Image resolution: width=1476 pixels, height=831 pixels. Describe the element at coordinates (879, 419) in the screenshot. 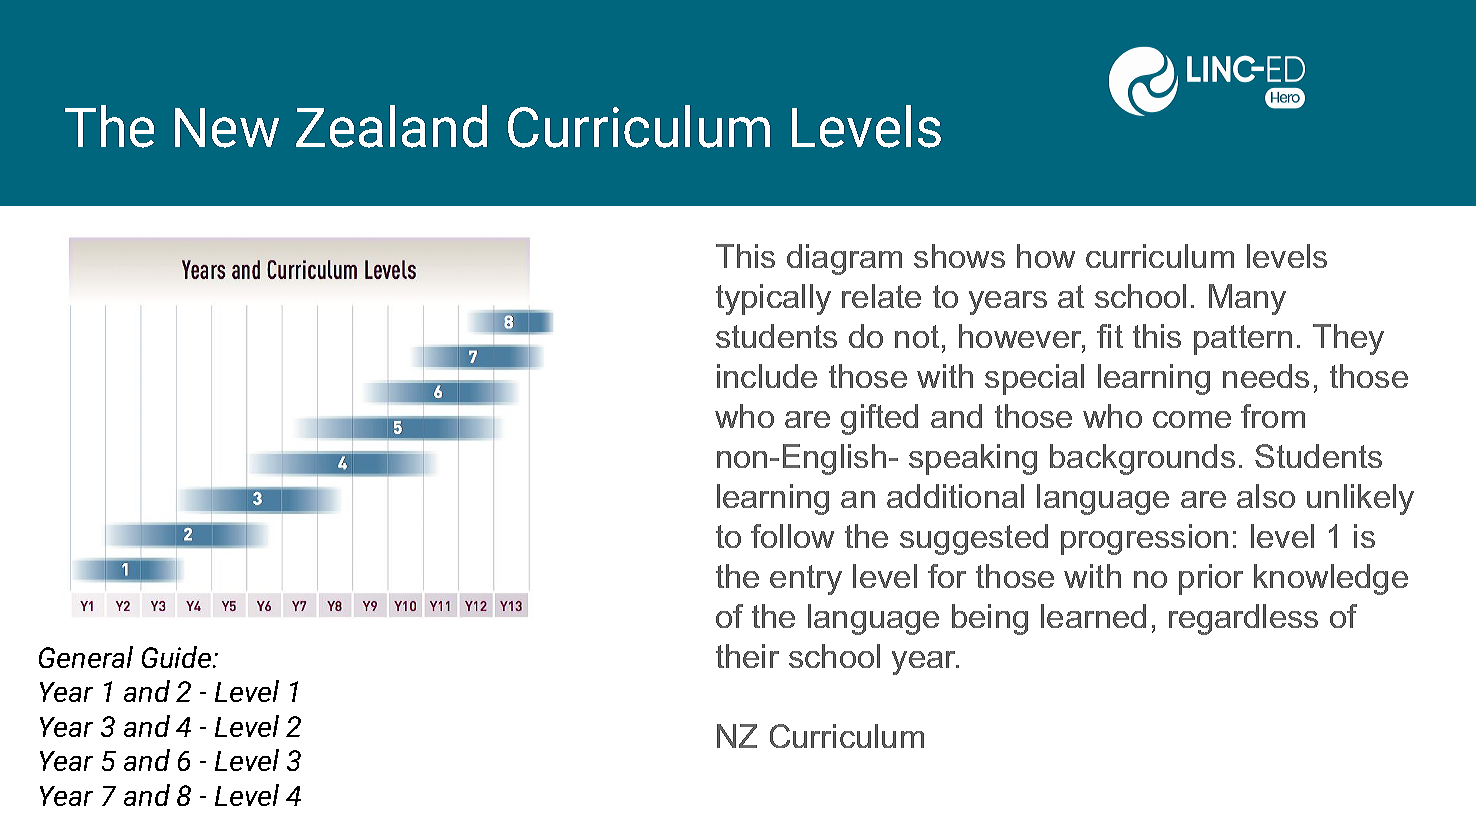

I see `gifted` at that location.
